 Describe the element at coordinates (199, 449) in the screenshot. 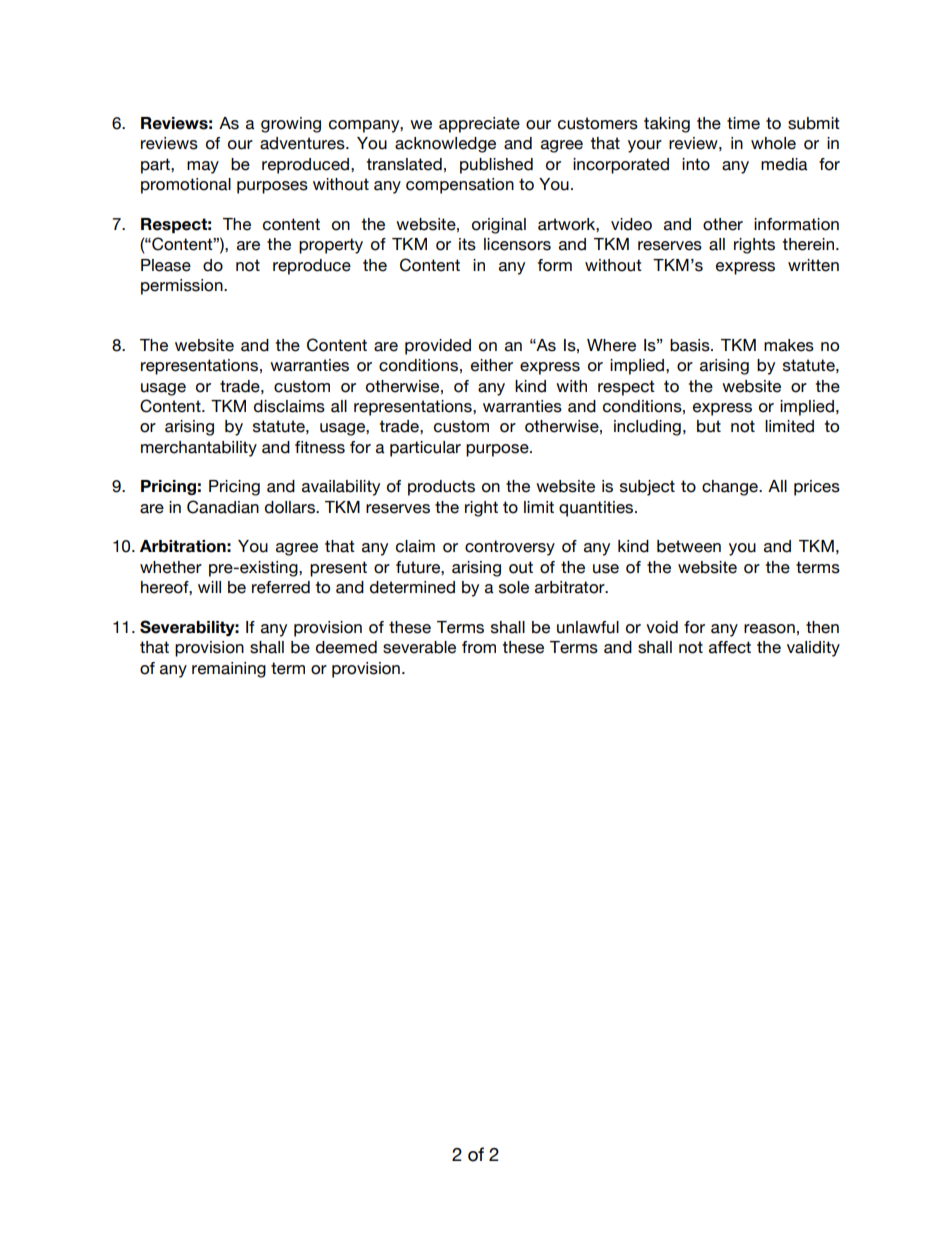

I see `merchantability` at that location.
